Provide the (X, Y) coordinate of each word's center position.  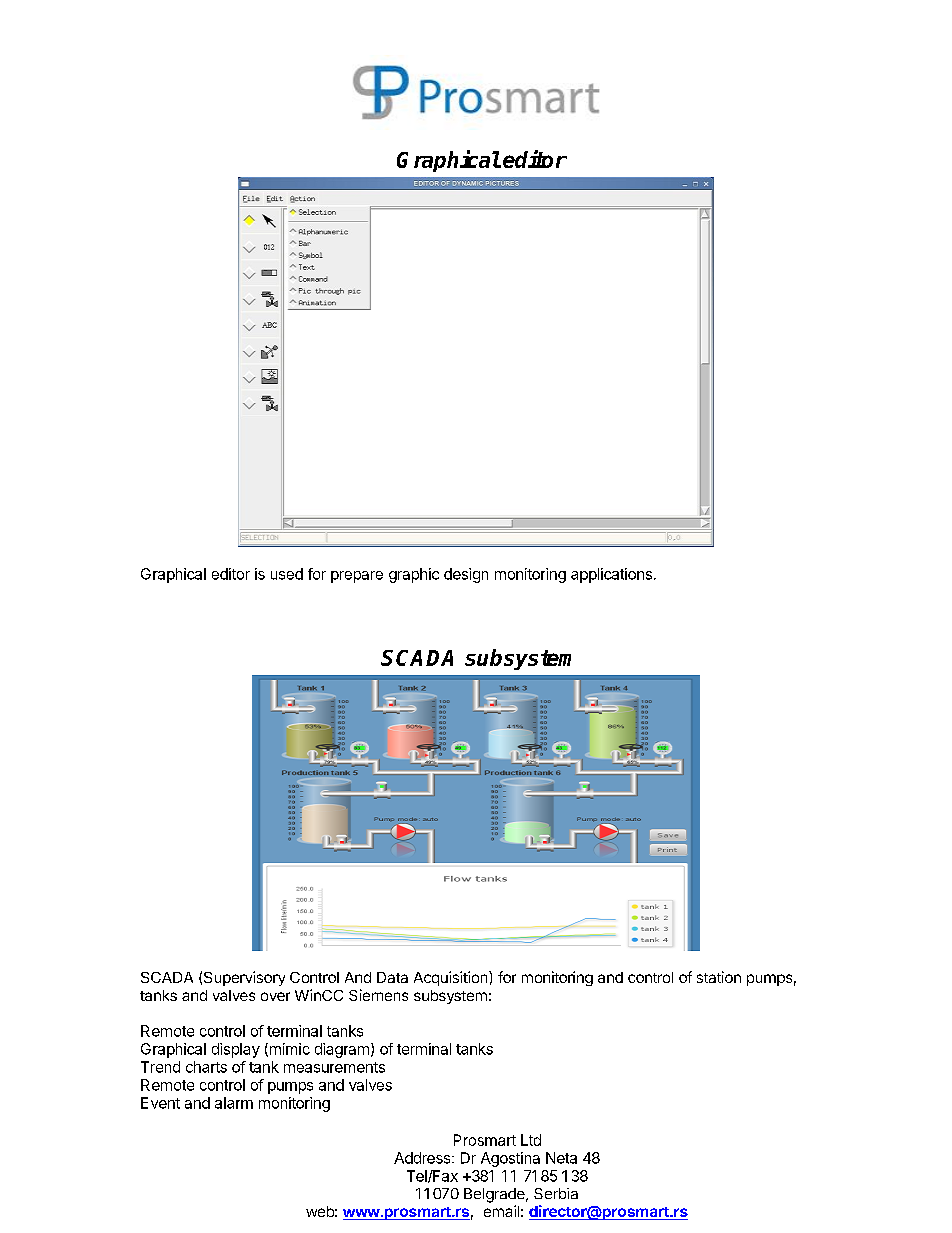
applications (611, 575)
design (466, 575)
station (719, 977)
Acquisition (452, 978)
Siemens (378, 995)
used (287, 574)
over (275, 996)
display (236, 1050)
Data (392, 977)
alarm (234, 1103)
